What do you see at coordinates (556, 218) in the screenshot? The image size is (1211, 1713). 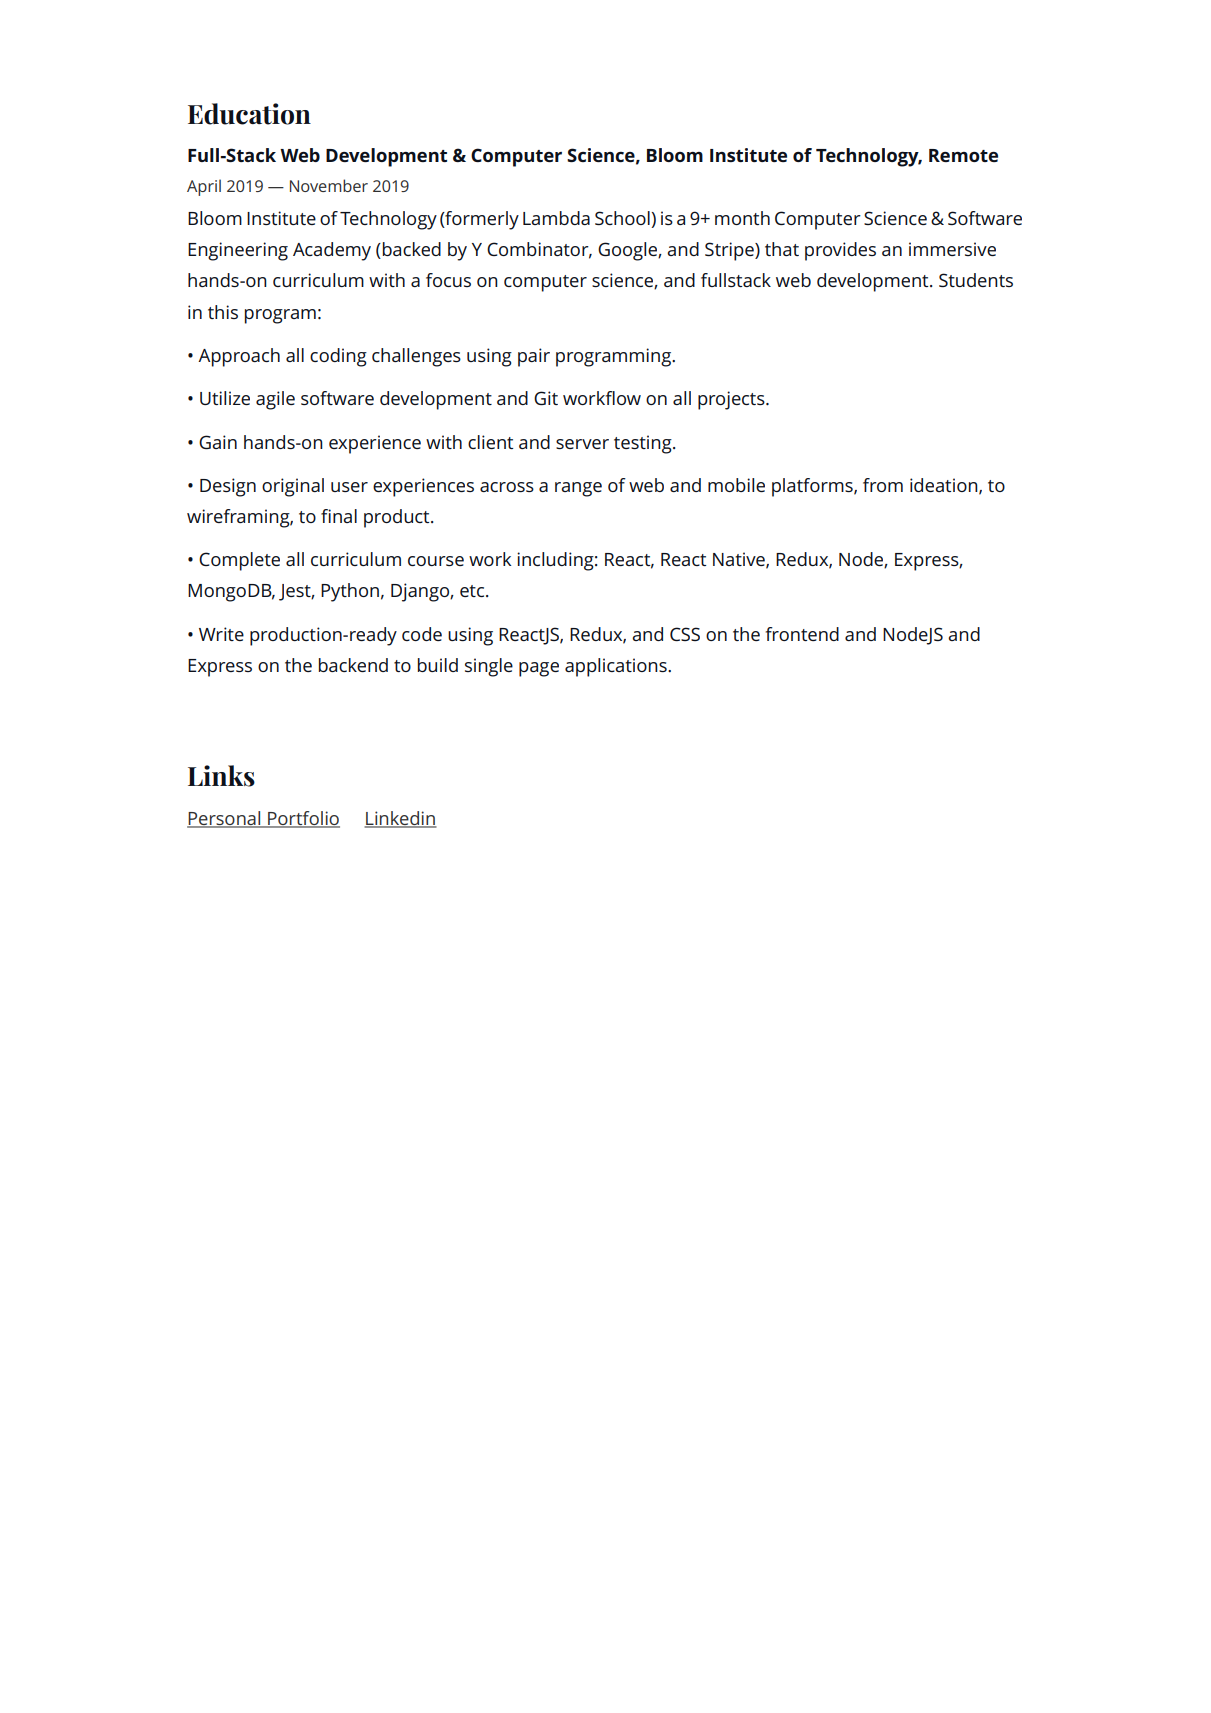 I see `Lambda` at bounding box center [556, 218].
